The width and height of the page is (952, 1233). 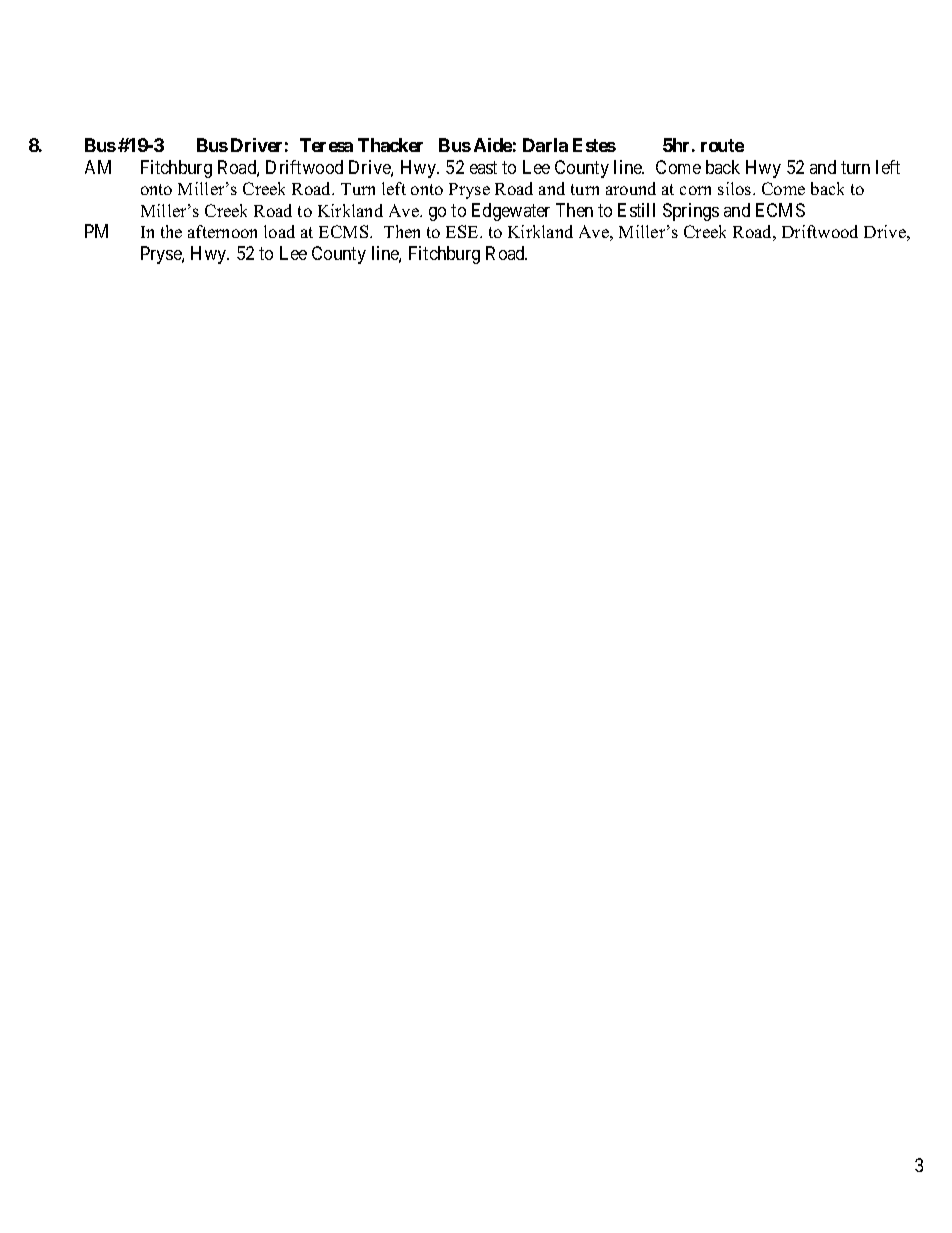 I want to click on east, so click(x=483, y=167).
